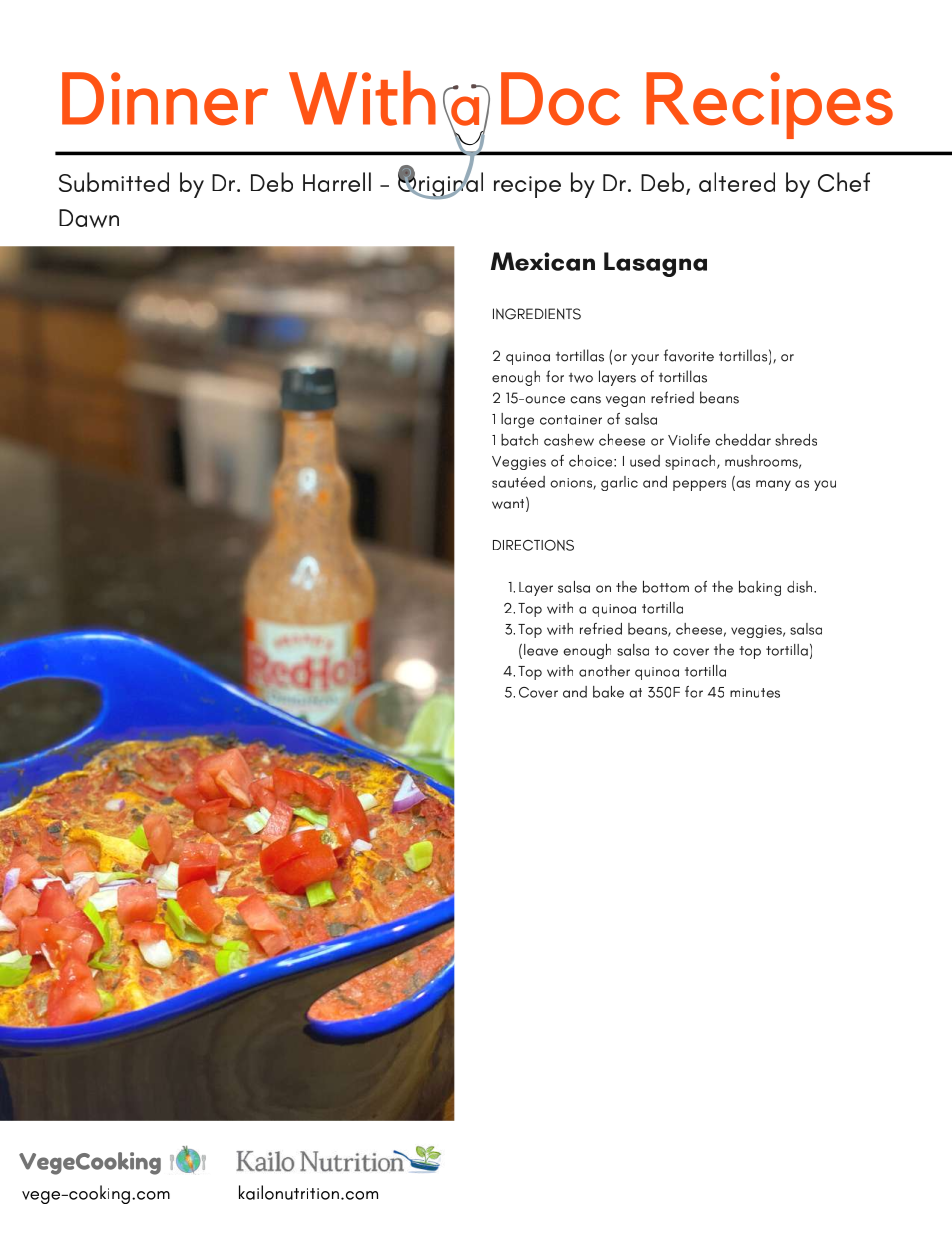 Image resolution: width=952 pixels, height=1233 pixels. Describe the element at coordinates (560, 99) in the screenshot. I see `Doc` at that location.
